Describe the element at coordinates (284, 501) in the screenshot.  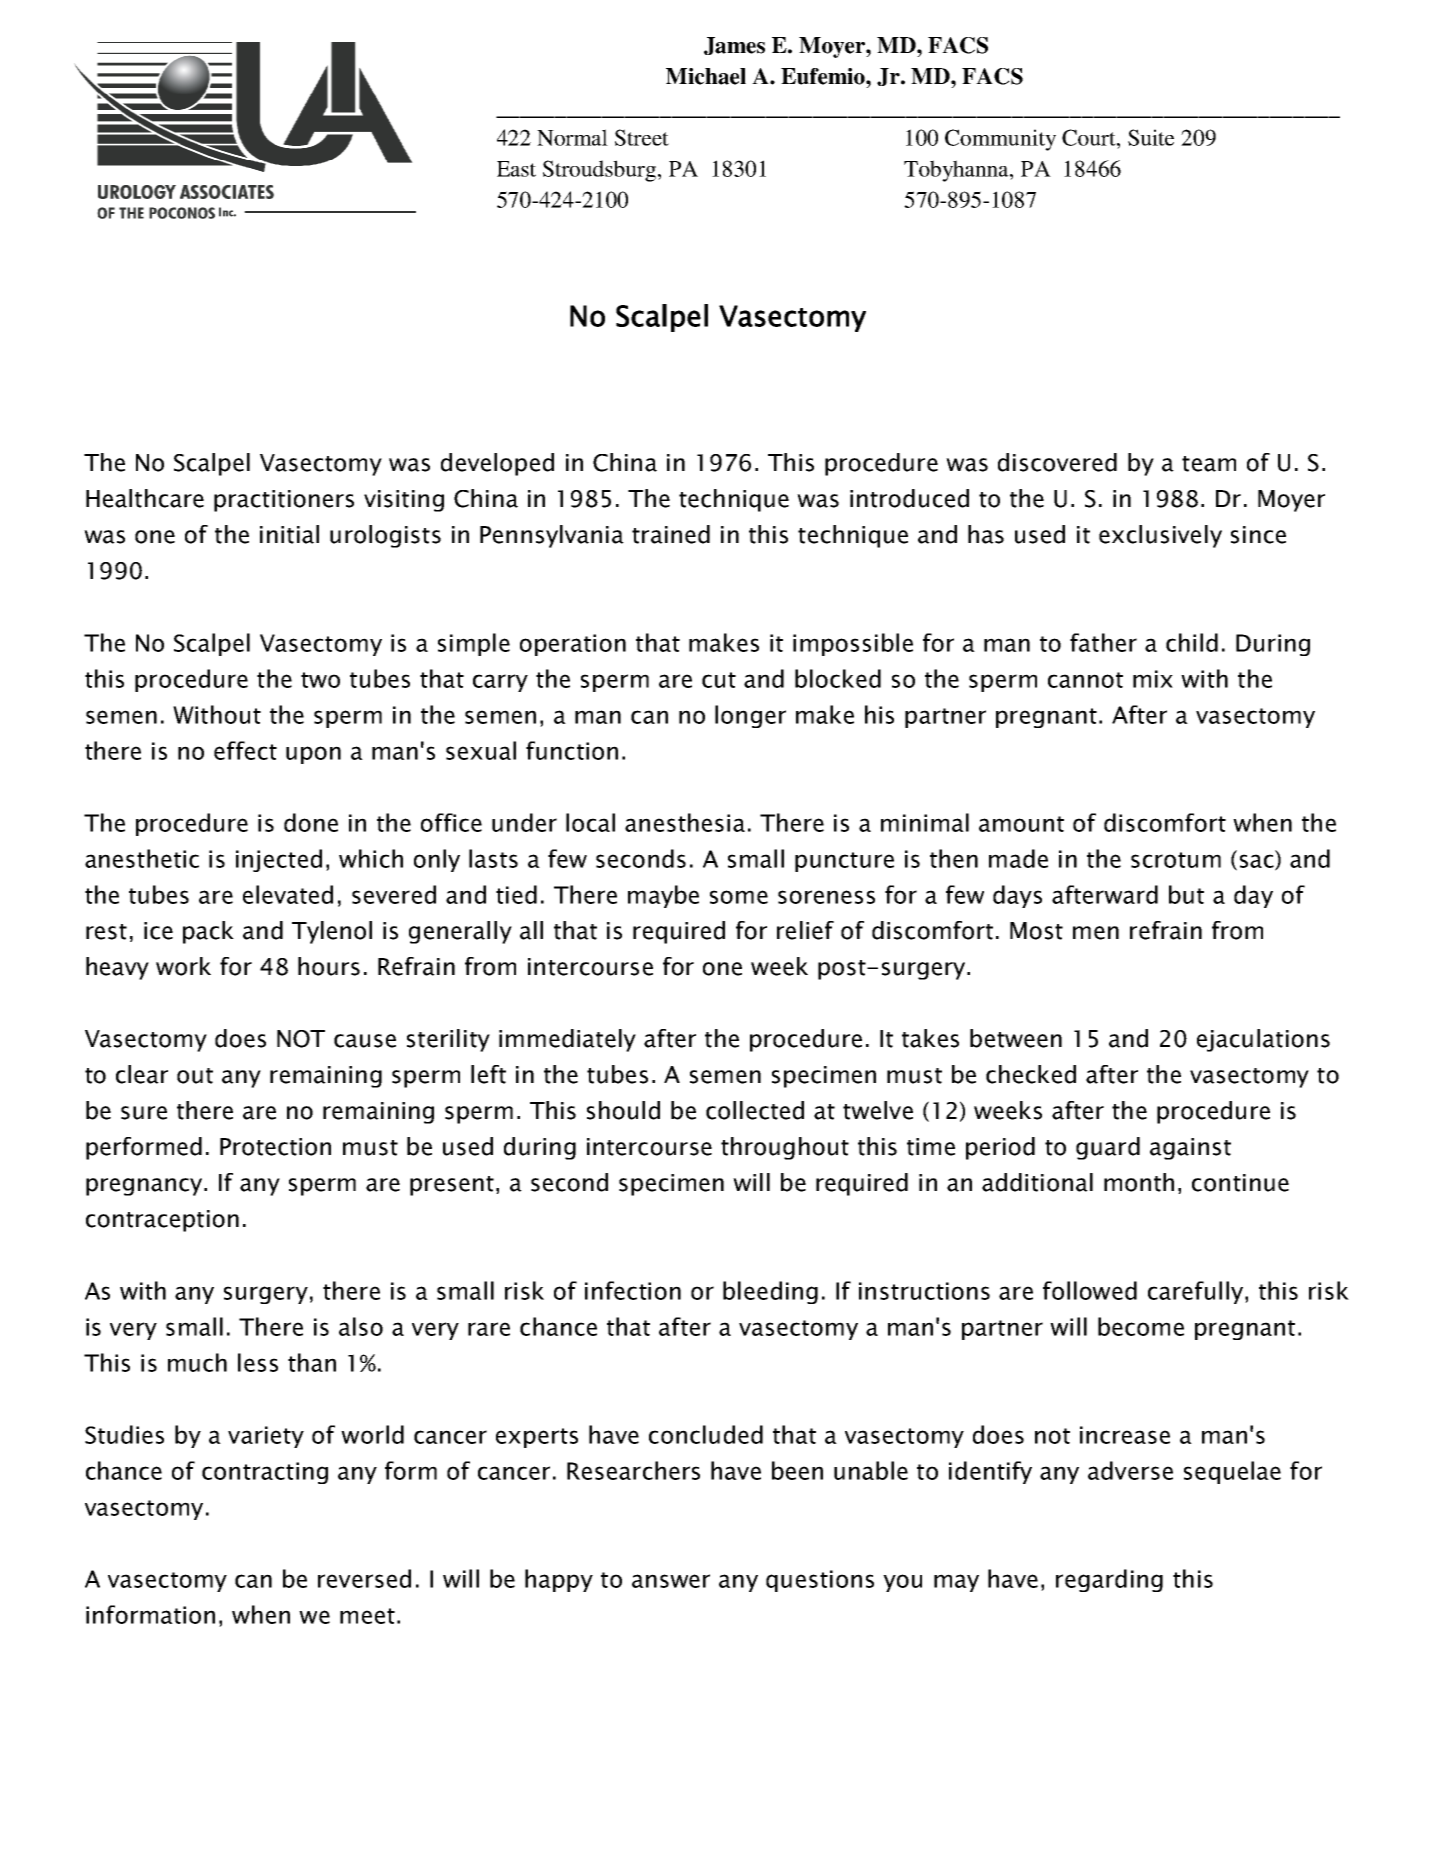
I see `practitioners` at that location.
